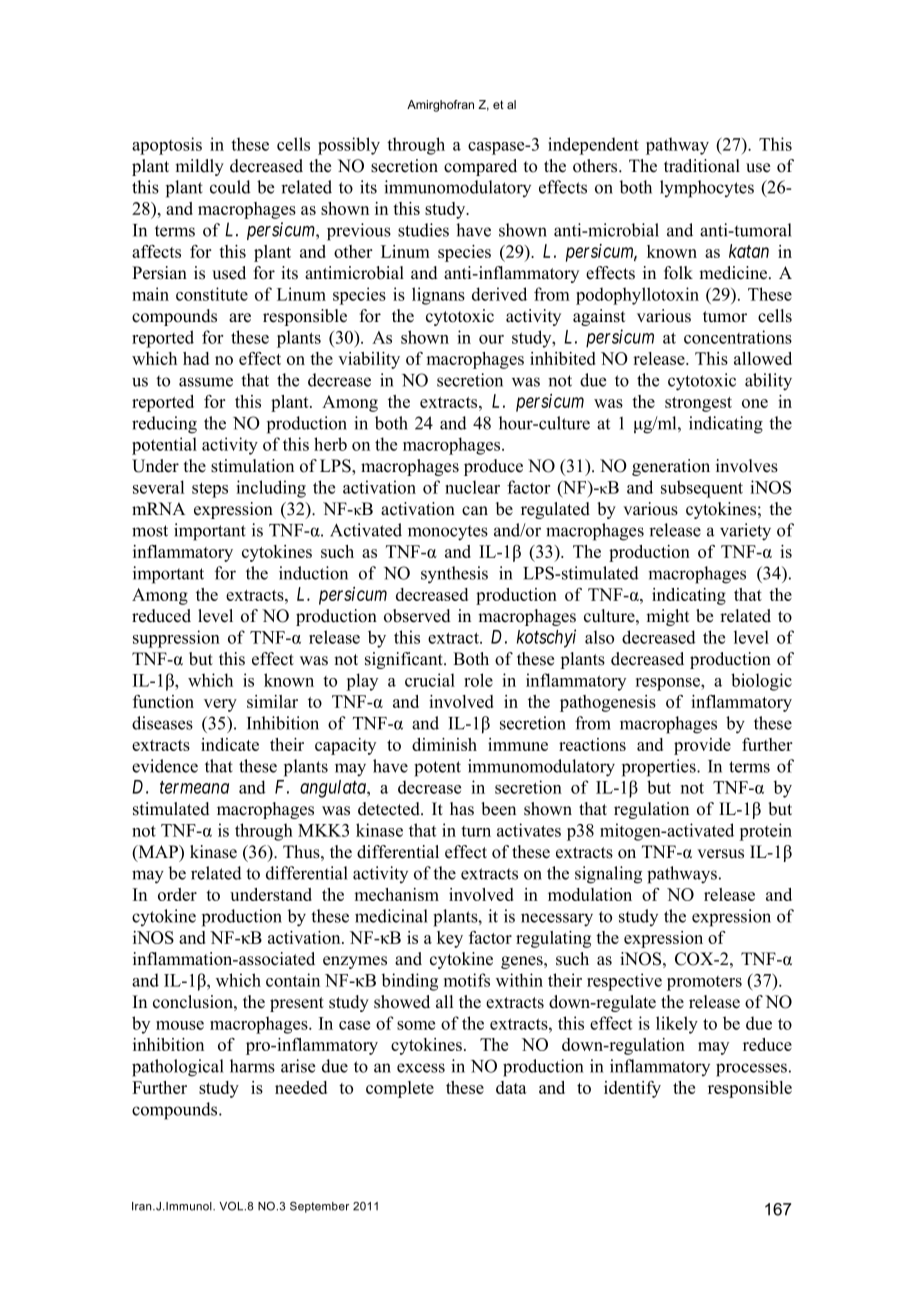  What do you see at coordinates (450, 939) in the screenshot?
I see `key` at bounding box center [450, 939].
